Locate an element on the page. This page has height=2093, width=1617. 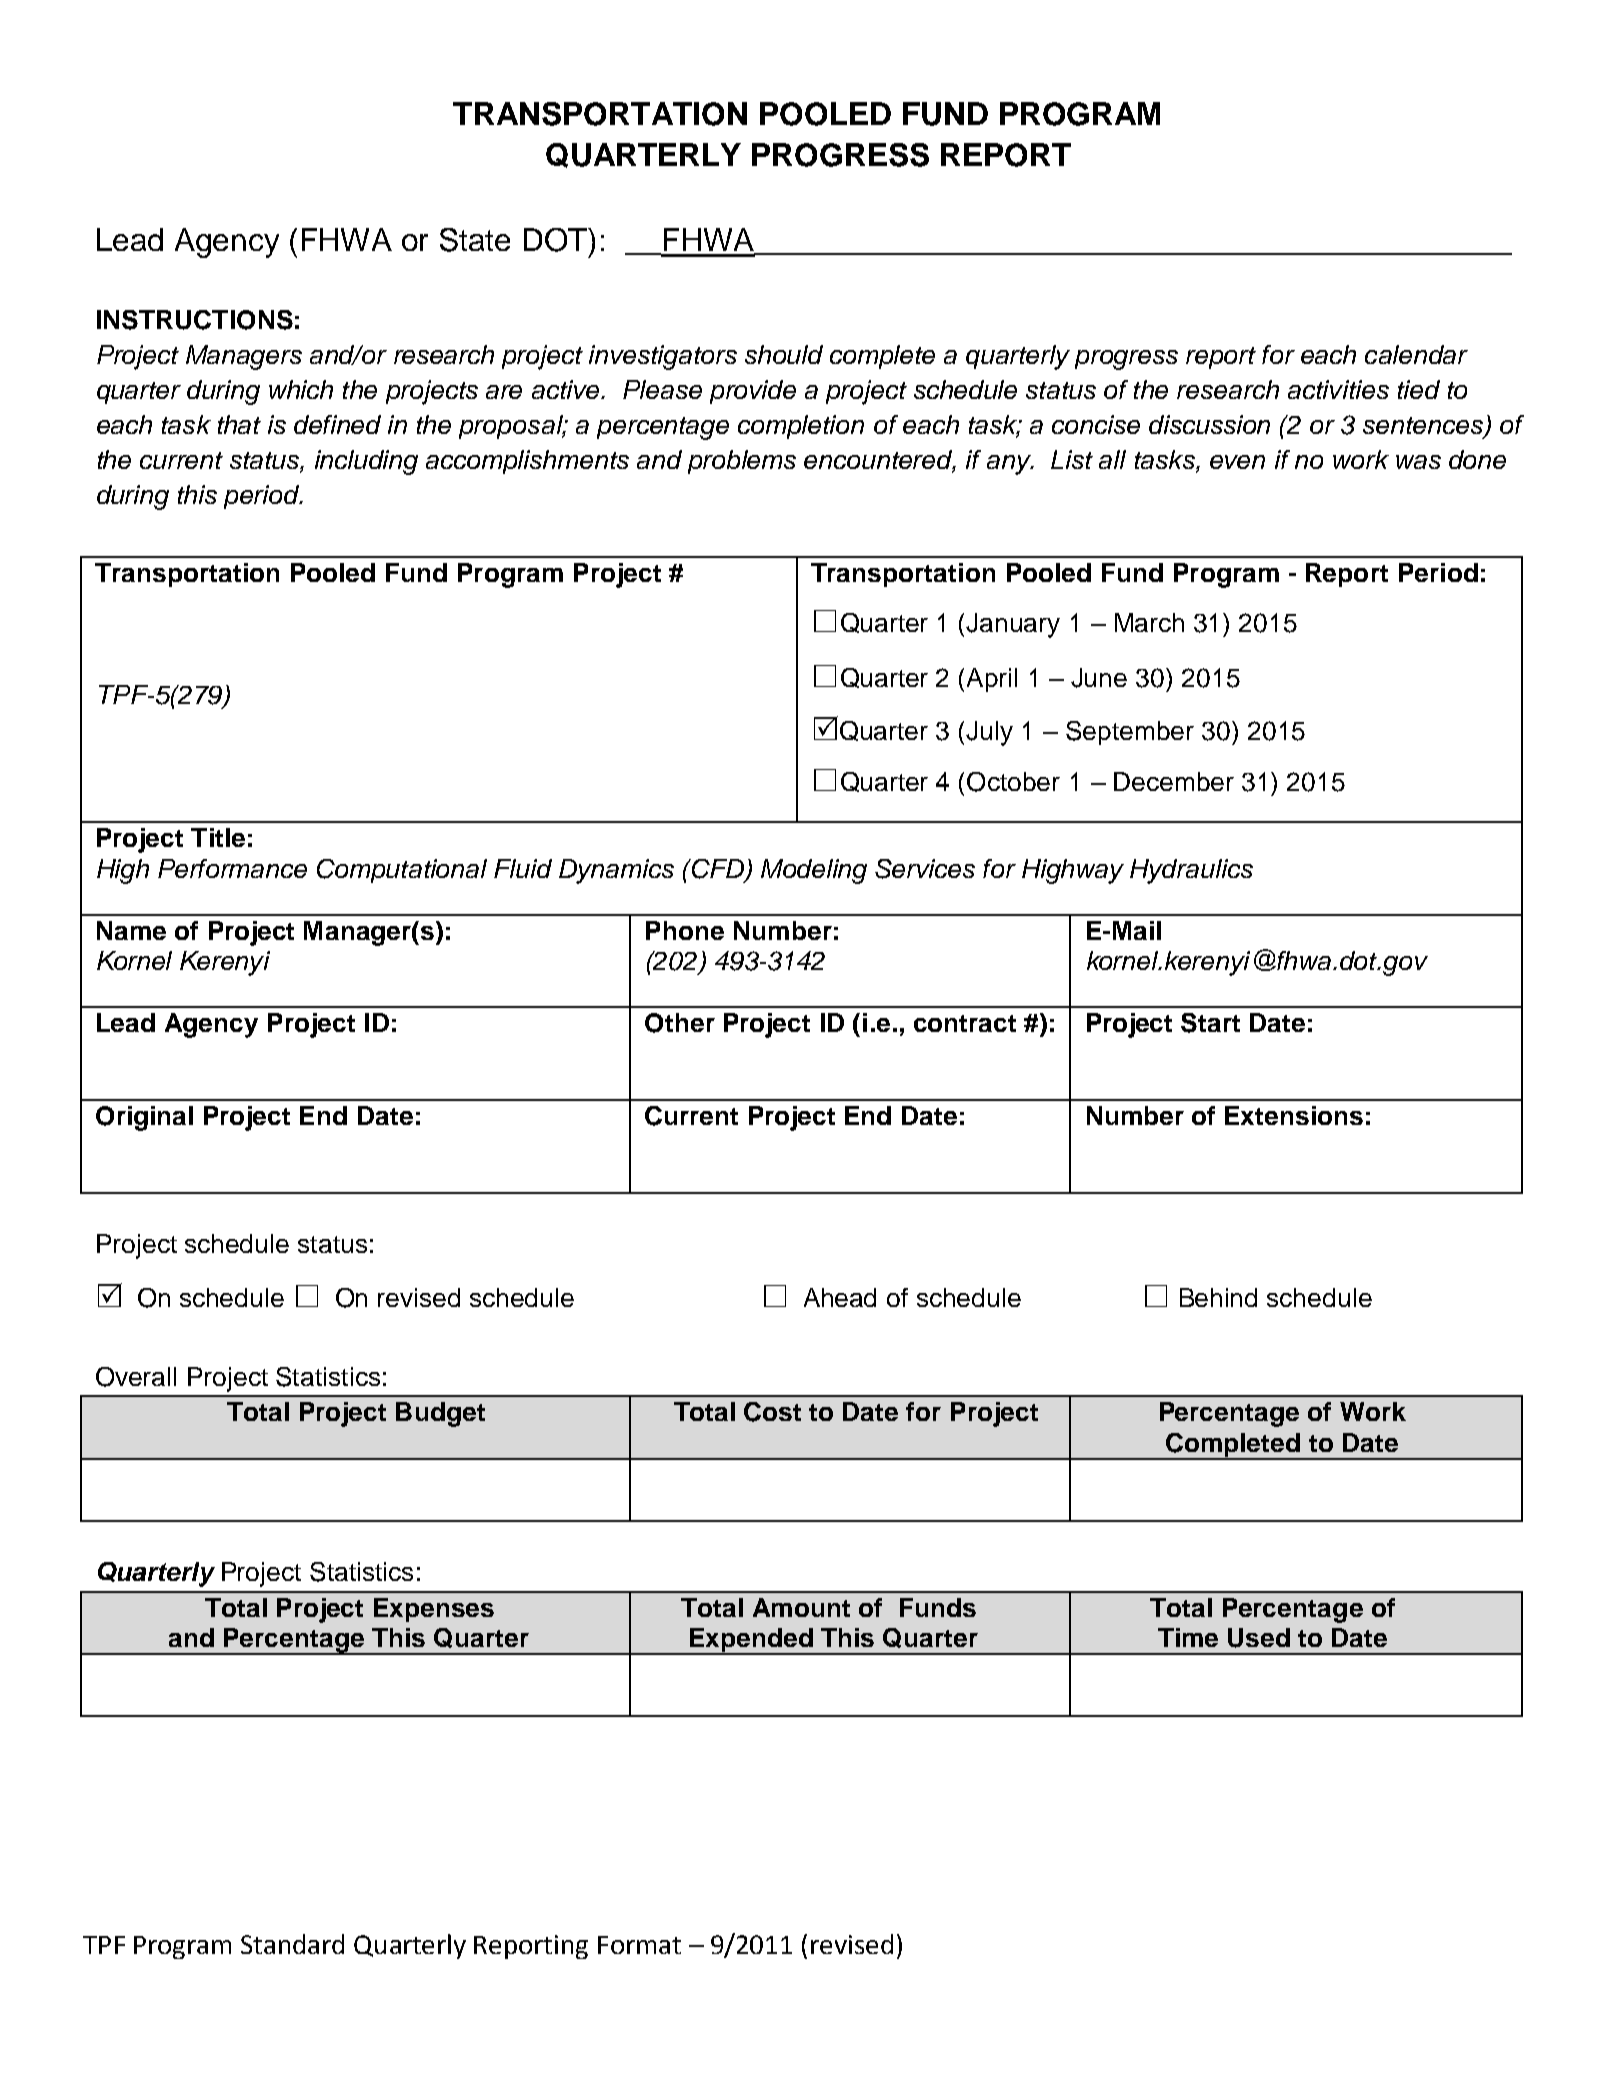
Cost is located at coordinates (772, 1412).
